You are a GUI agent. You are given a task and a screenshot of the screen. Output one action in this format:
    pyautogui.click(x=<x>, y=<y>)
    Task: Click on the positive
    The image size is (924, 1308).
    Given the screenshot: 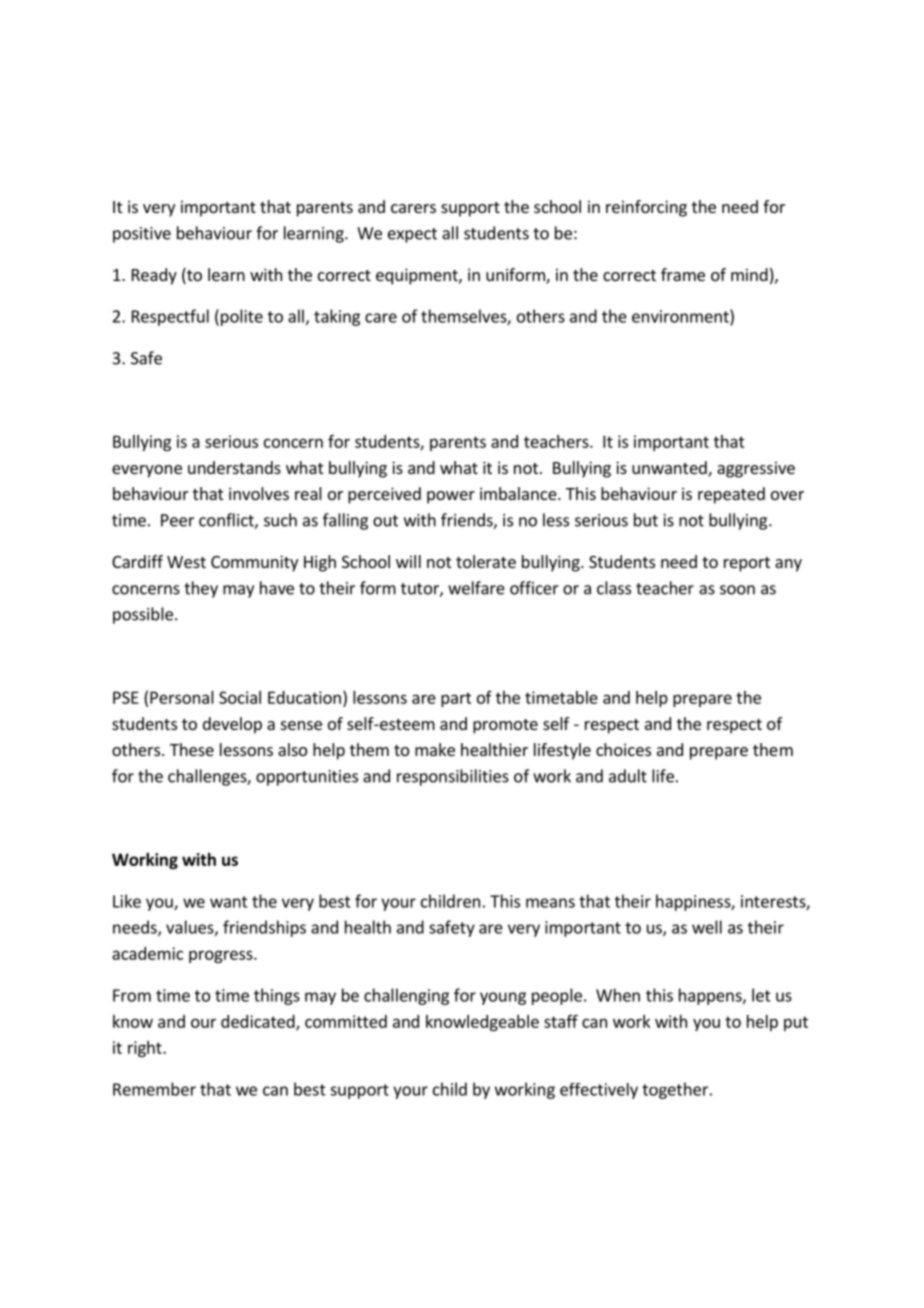 What is the action you would take?
    pyautogui.click(x=142, y=235)
